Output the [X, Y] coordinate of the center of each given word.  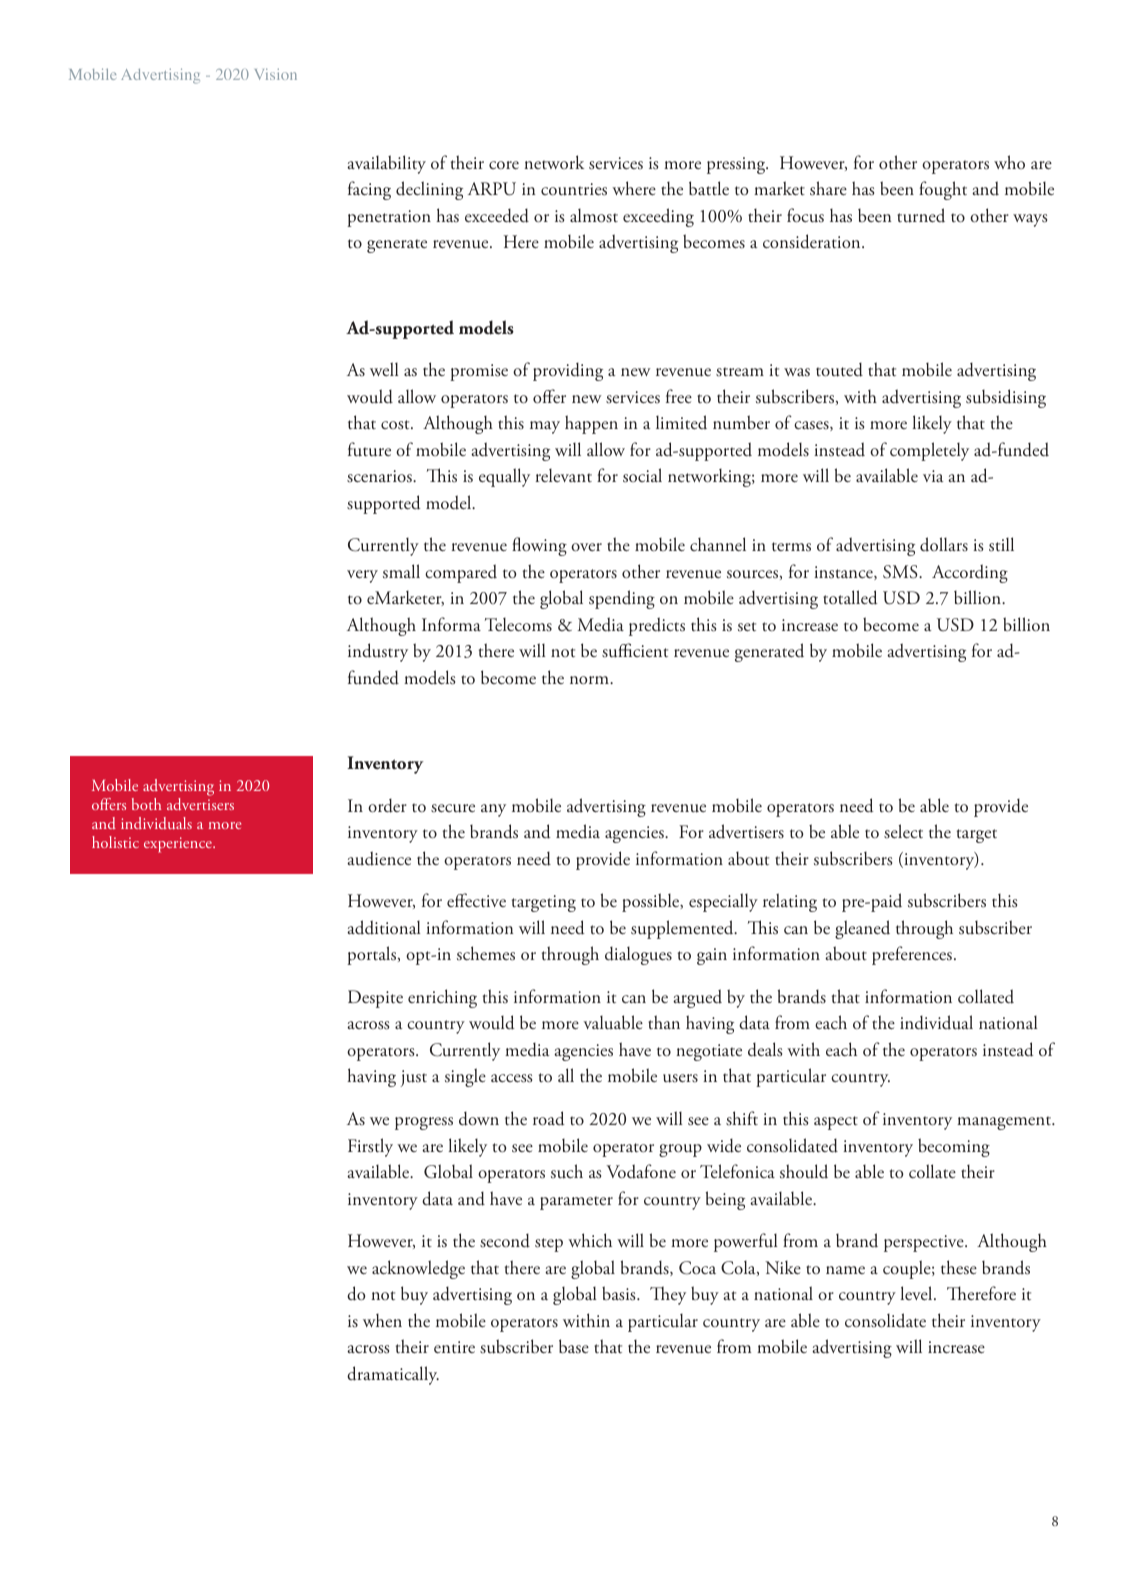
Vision [276, 74]
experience [179, 845]
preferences [912, 955]
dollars [944, 544]
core [504, 165]
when [382, 1320]
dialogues [638, 955]
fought [943, 190]
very [362, 576]
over [586, 547]
